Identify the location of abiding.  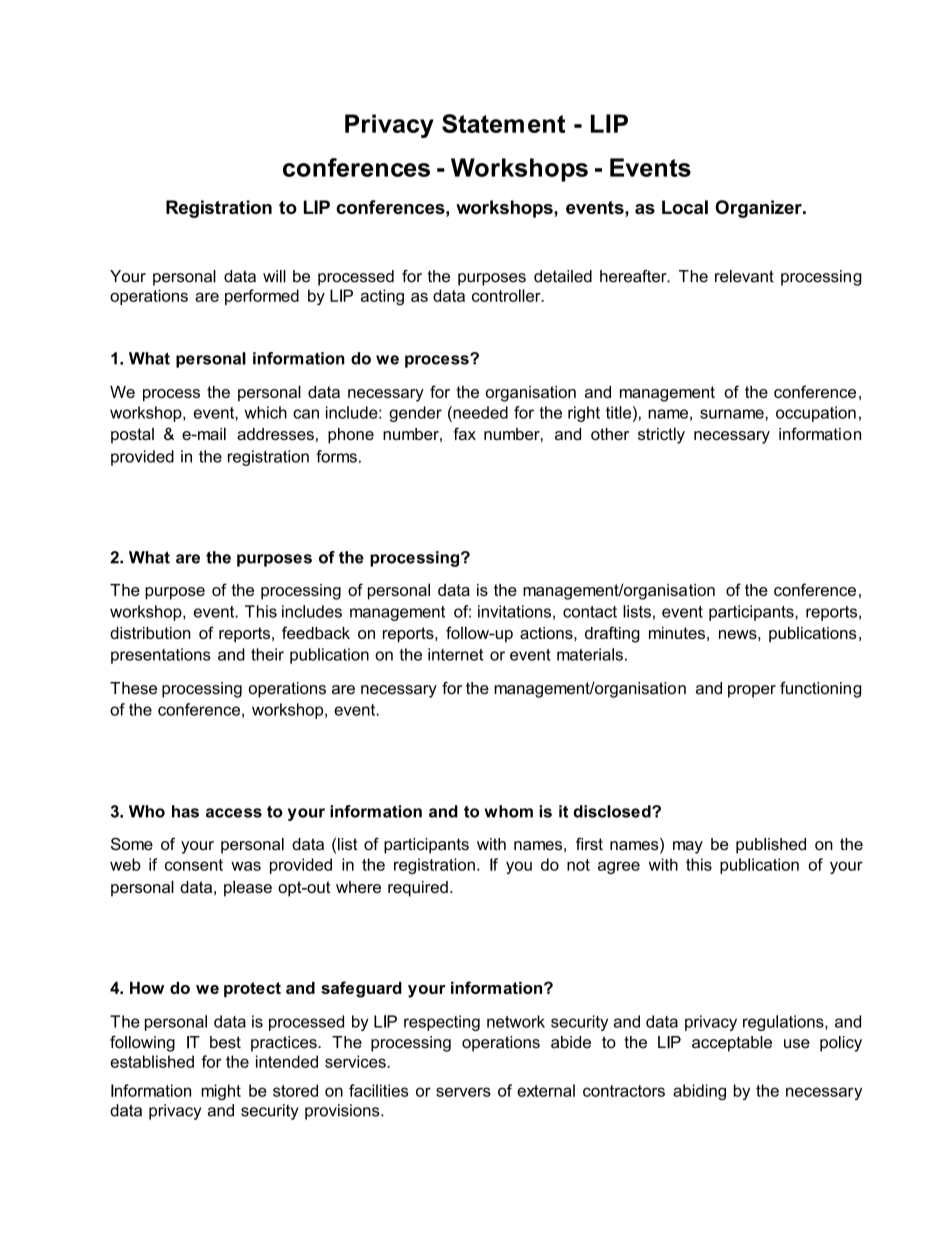
(699, 1092).
